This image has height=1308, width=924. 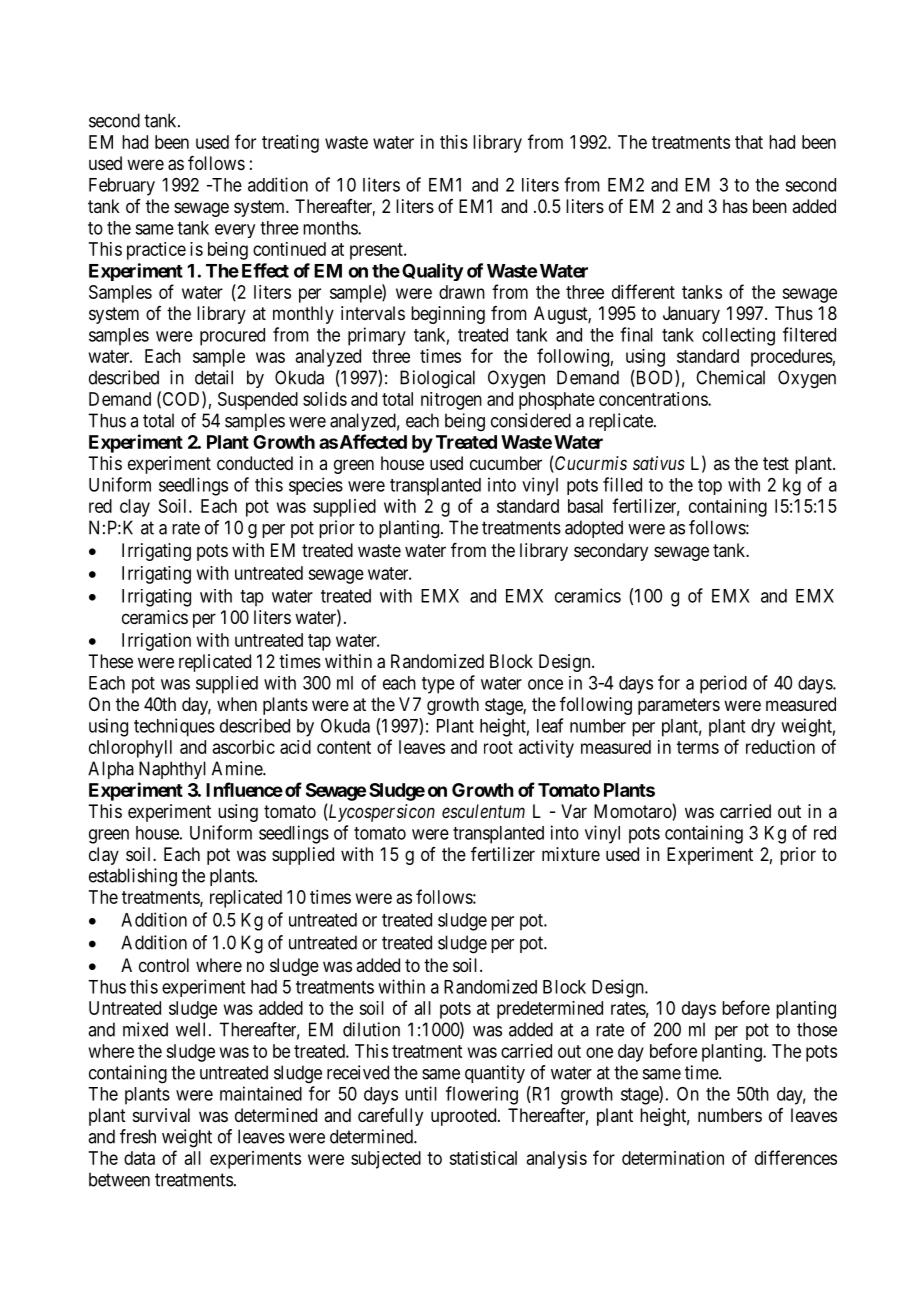 I want to click on has, so click(x=735, y=206).
